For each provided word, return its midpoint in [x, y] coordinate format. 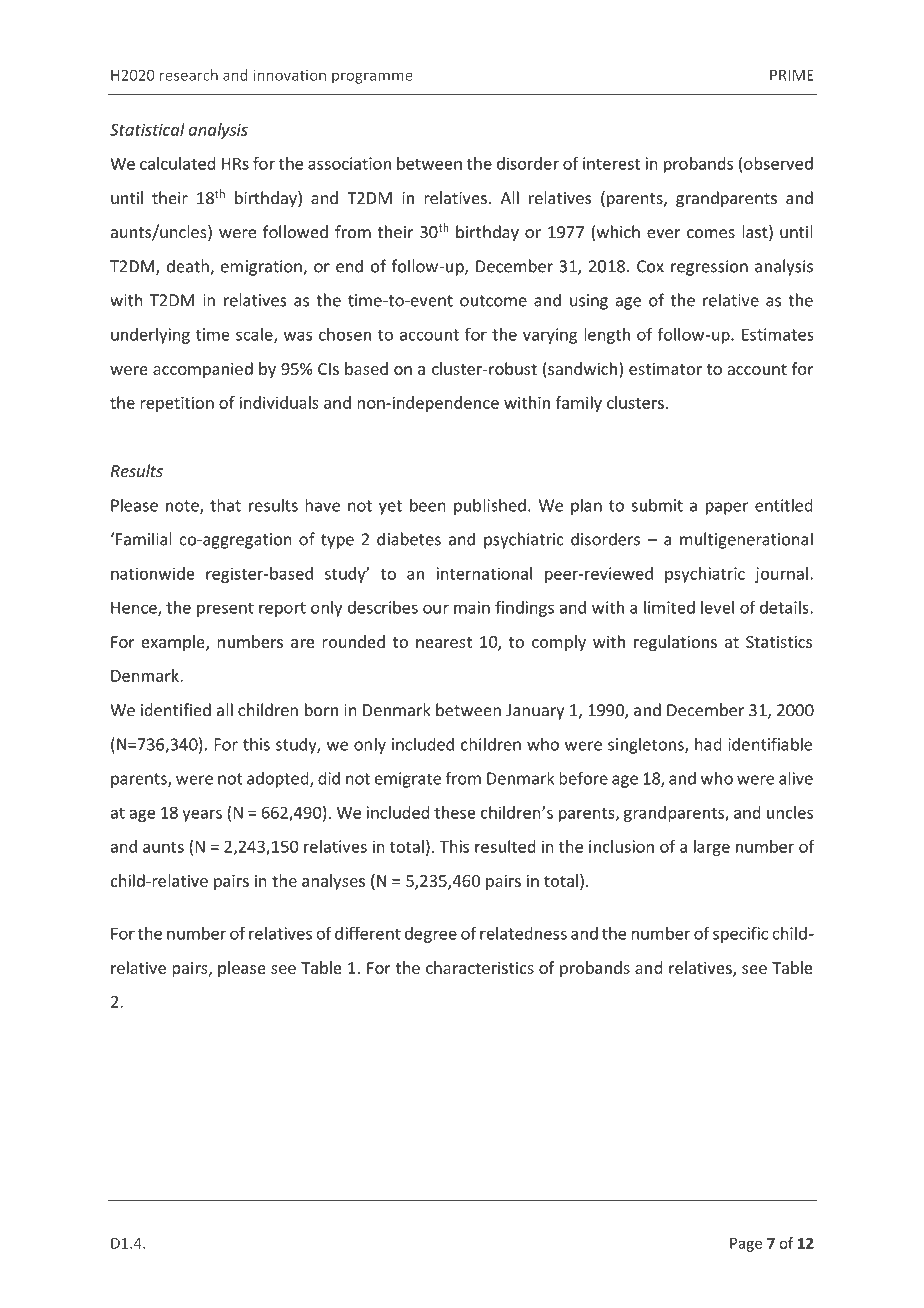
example [174, 643]
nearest [444, 642]
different [368, 933]
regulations [675, 643]
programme [372, 78]
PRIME [792, 75]
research [189, 75]
